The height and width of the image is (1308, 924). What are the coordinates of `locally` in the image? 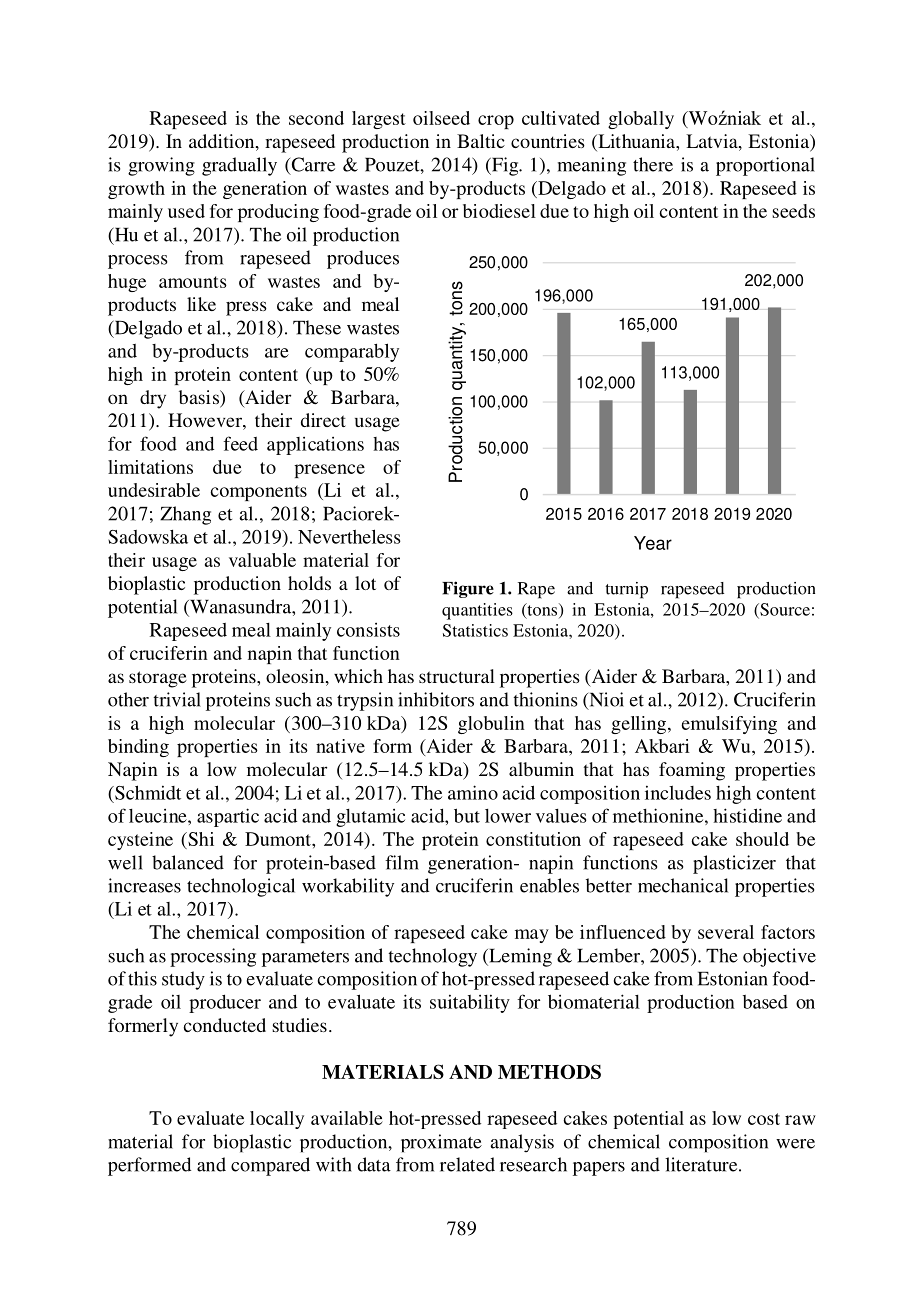 It's located at (277, 1120).
